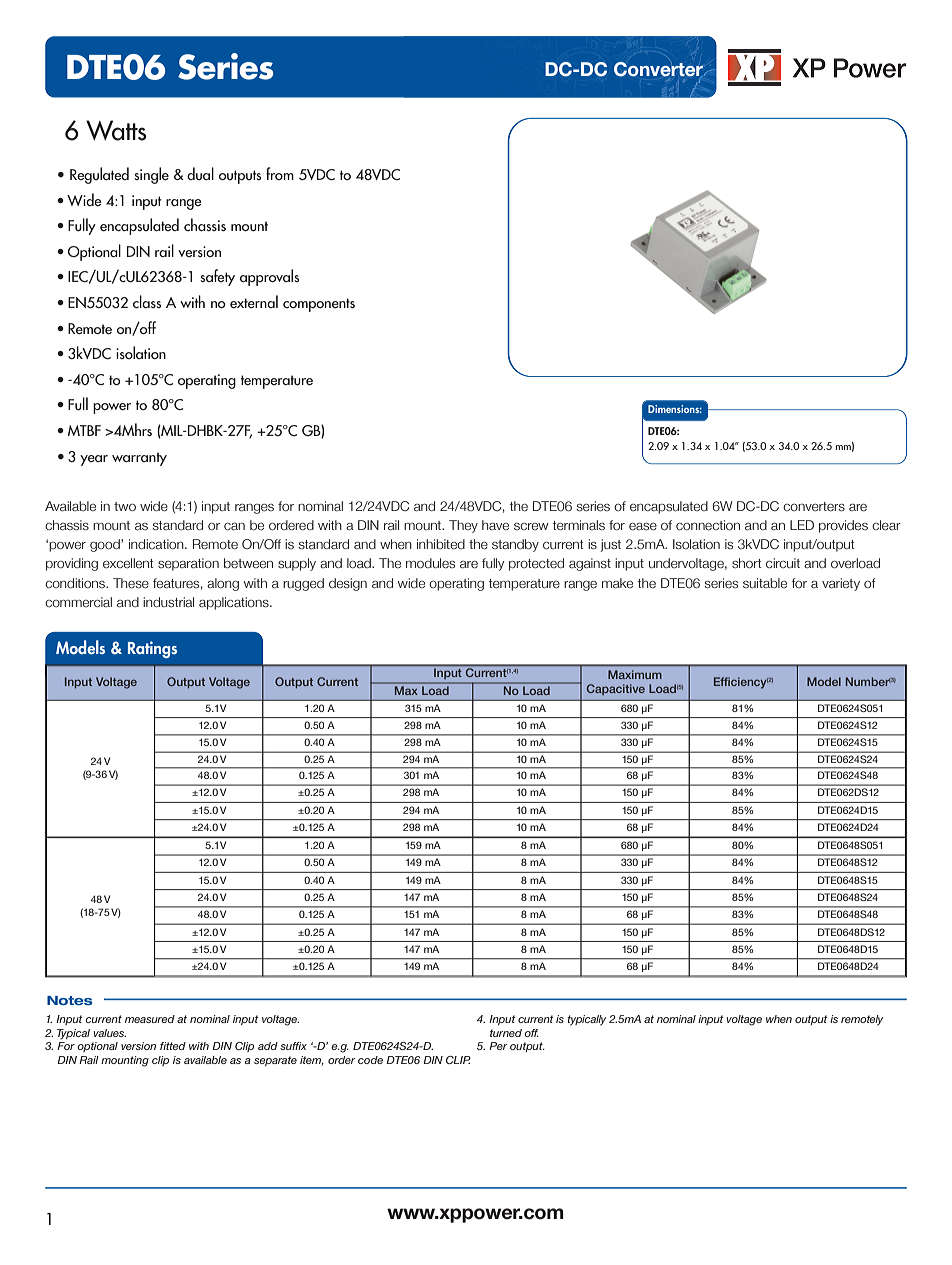  I want to click on single, so click(151, 175).
